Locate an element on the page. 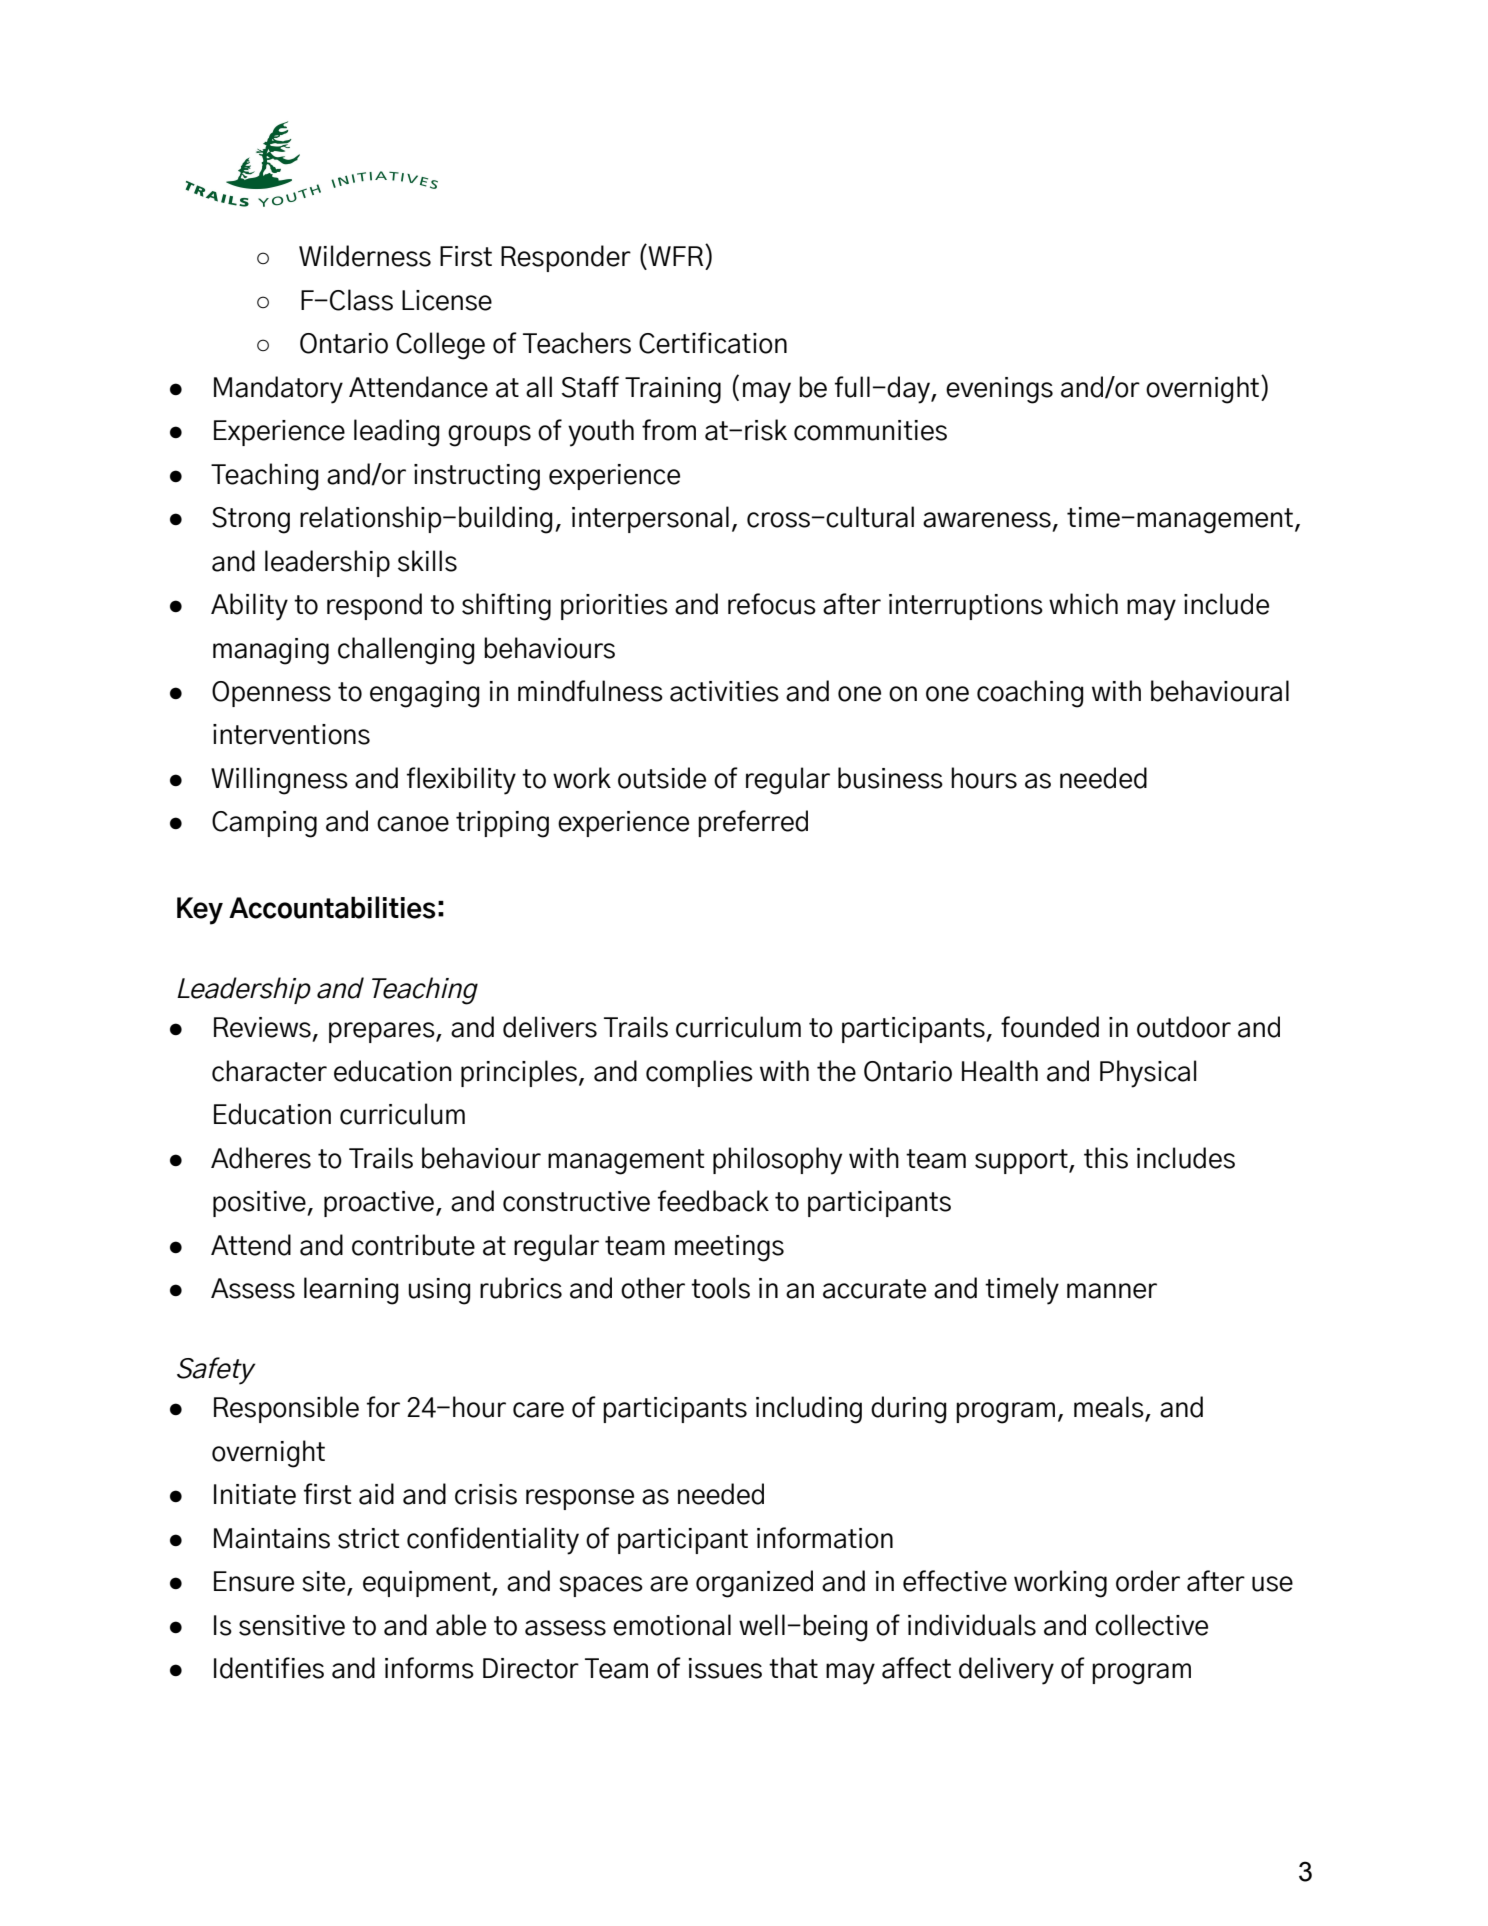 The height and width of the page is (1926, 1488). issues is located at coordinates (725, 1668).
